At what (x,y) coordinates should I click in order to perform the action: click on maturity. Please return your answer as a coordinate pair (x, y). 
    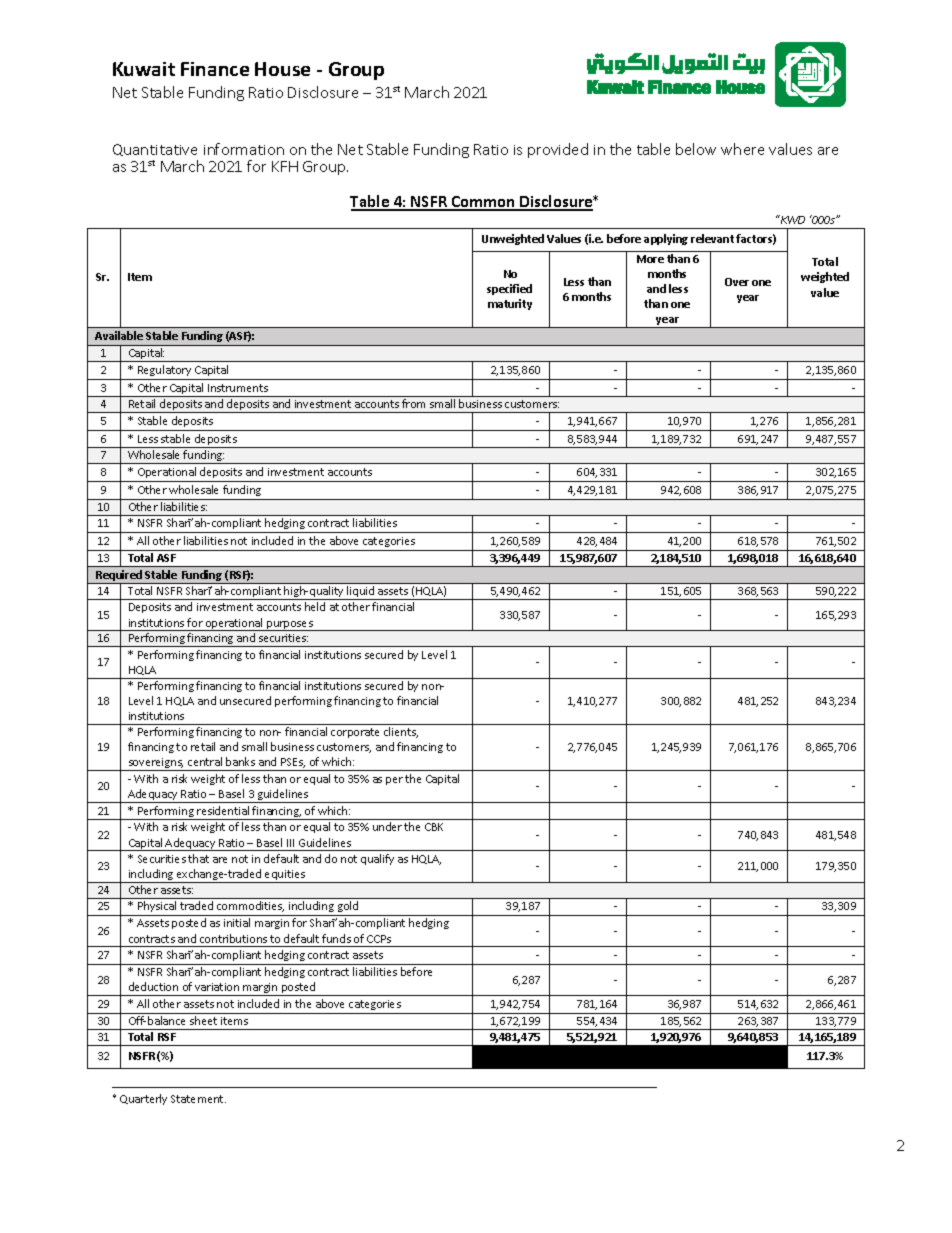
    Looking at the image, I should click on (510, 304).
